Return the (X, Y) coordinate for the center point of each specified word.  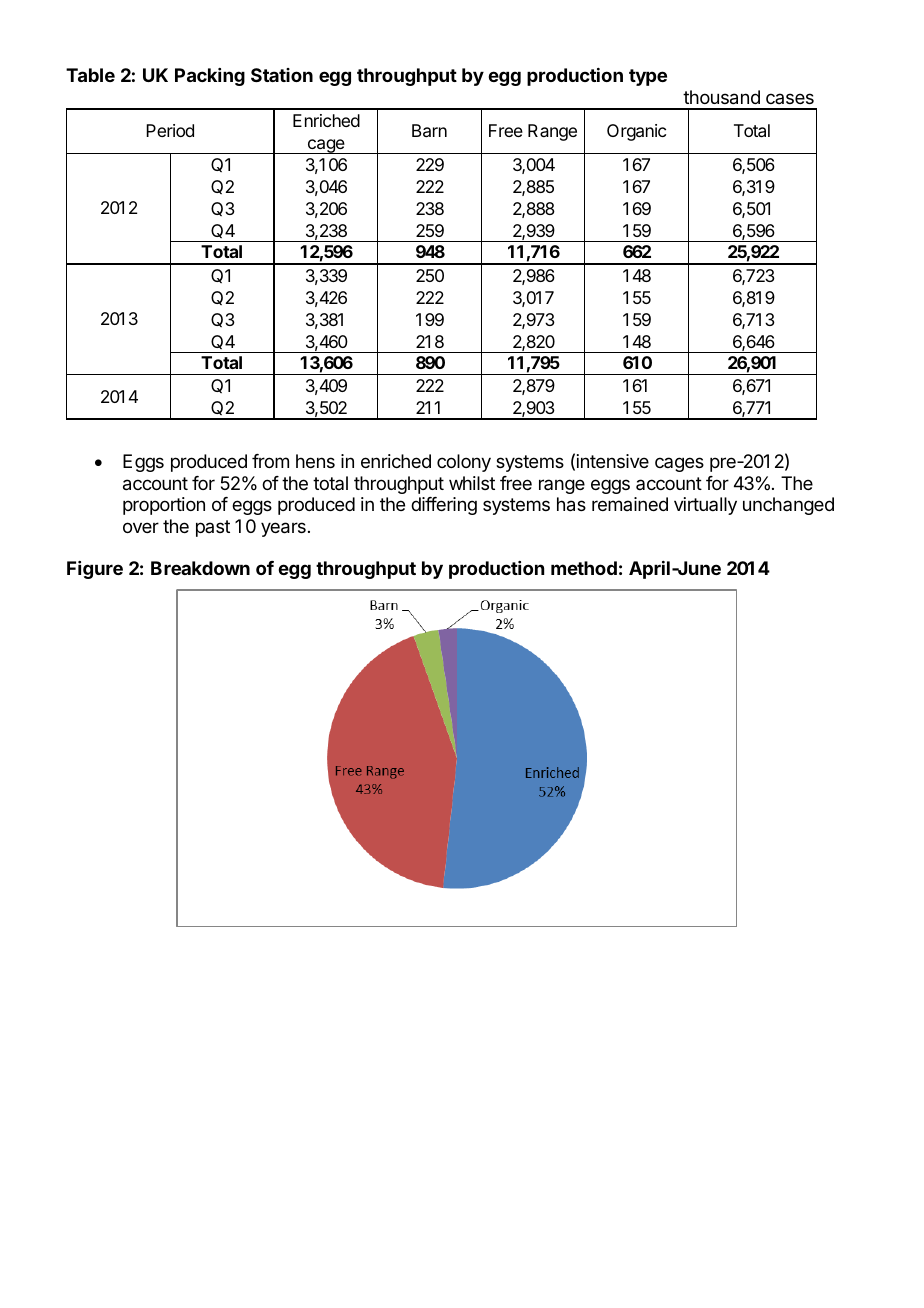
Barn (429, 130)
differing (444, 506)
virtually (705, 506)
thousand (721, 97)
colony (464, 463)
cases (790, 98)
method (584, 568)
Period (170, 130)
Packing (210, 77)
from (270, 461)
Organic (636, 132)
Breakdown (200, 568)
